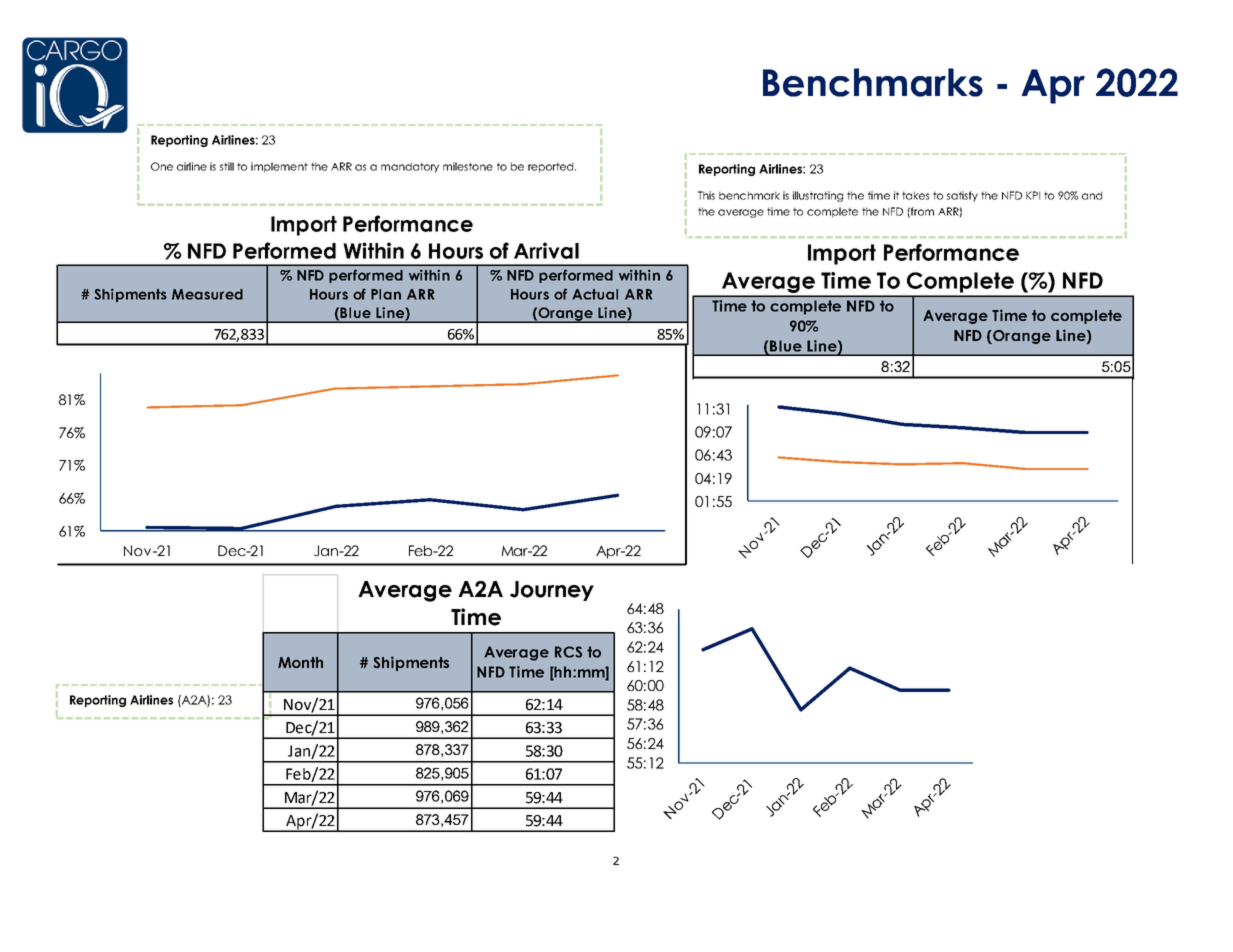 The height and width of the screenshot is (952, 1233). What do you see at coordinates (386, 294) in the screenshot?
I see `Plan` at bounding box center [386, 294].
